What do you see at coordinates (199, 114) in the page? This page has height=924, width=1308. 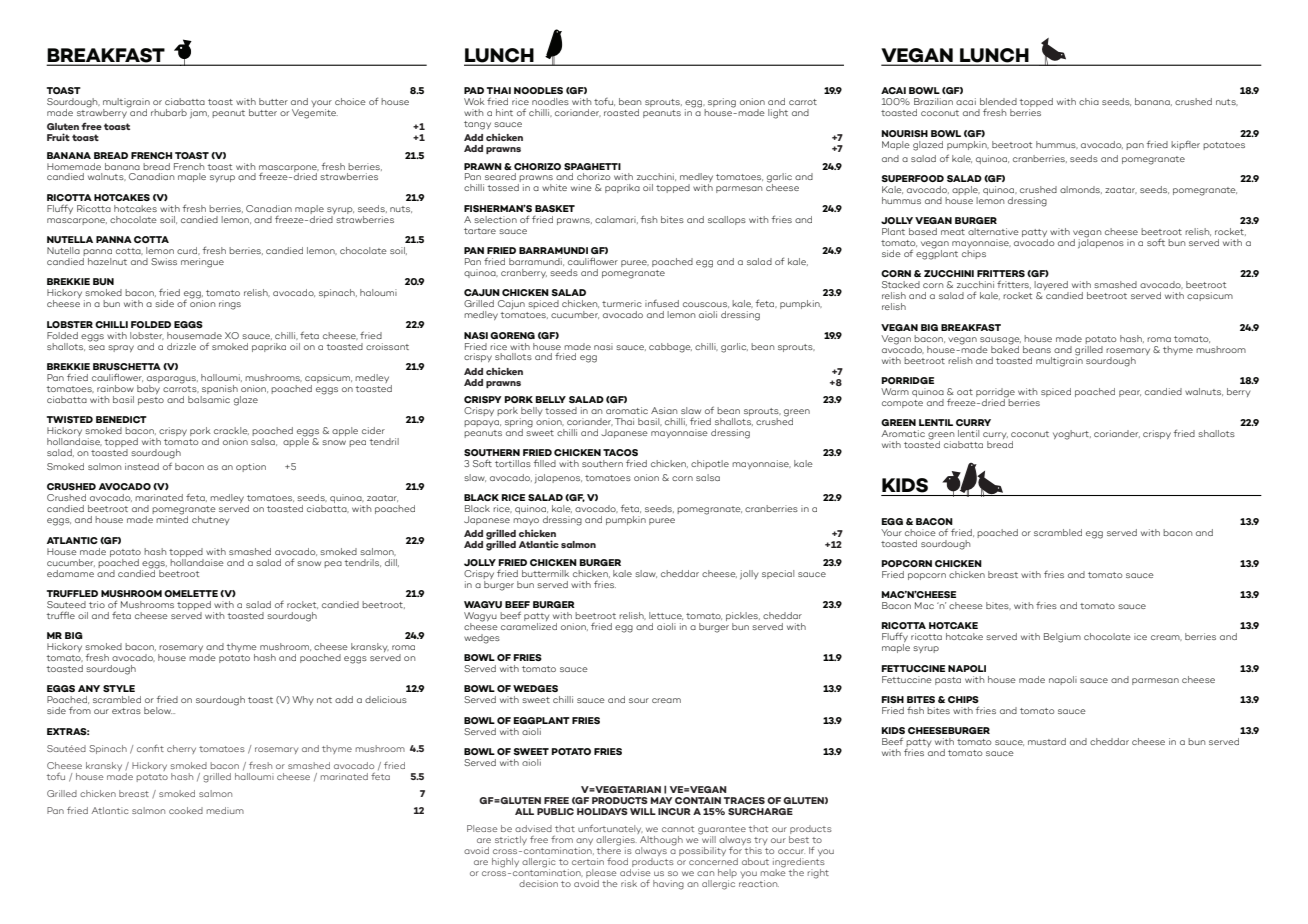 I see `jam` at bounding box center [199, 114].
